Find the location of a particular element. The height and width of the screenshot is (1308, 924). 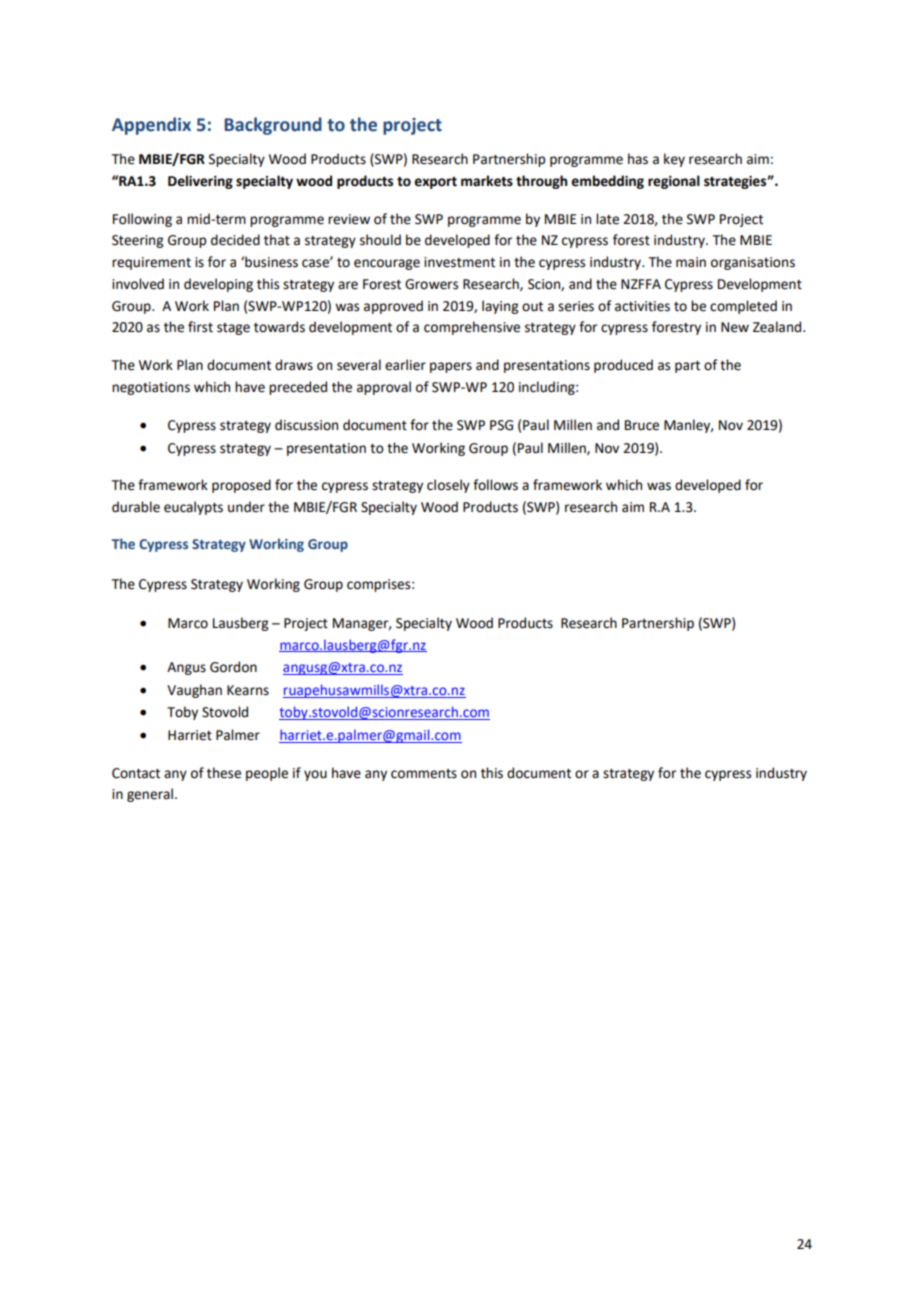

these is located at coordinates (224, 773).
